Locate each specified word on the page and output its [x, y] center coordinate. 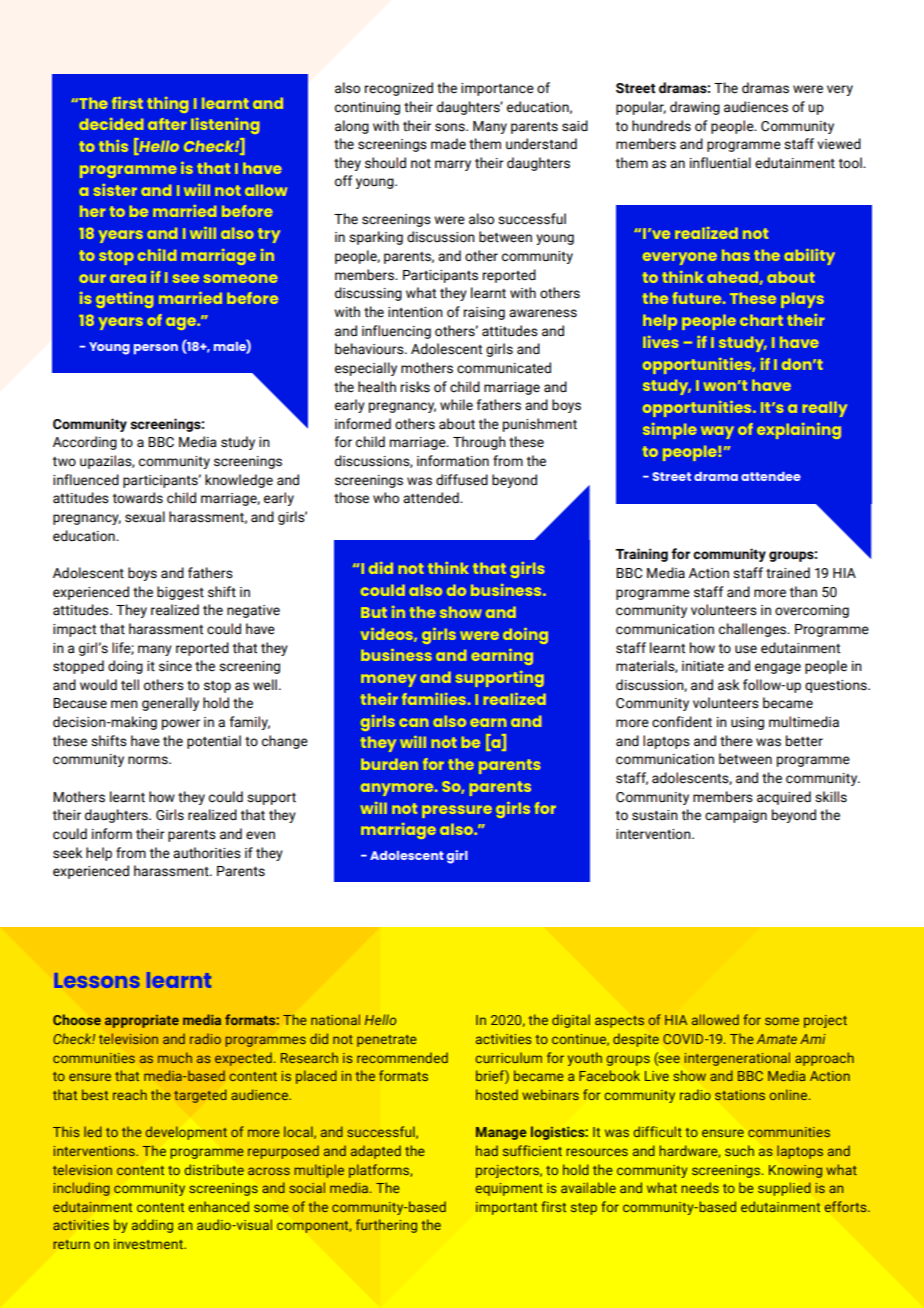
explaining [799, 431]
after [167, 124]
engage [778, 668]
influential [720, 163]
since [175, 666]
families [434, 699]
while [456, 405]
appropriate [142, 1021]
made [448, 144]
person [156, 349]
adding [152, 1226]
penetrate [387, 1041]
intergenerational [737, 1059]
